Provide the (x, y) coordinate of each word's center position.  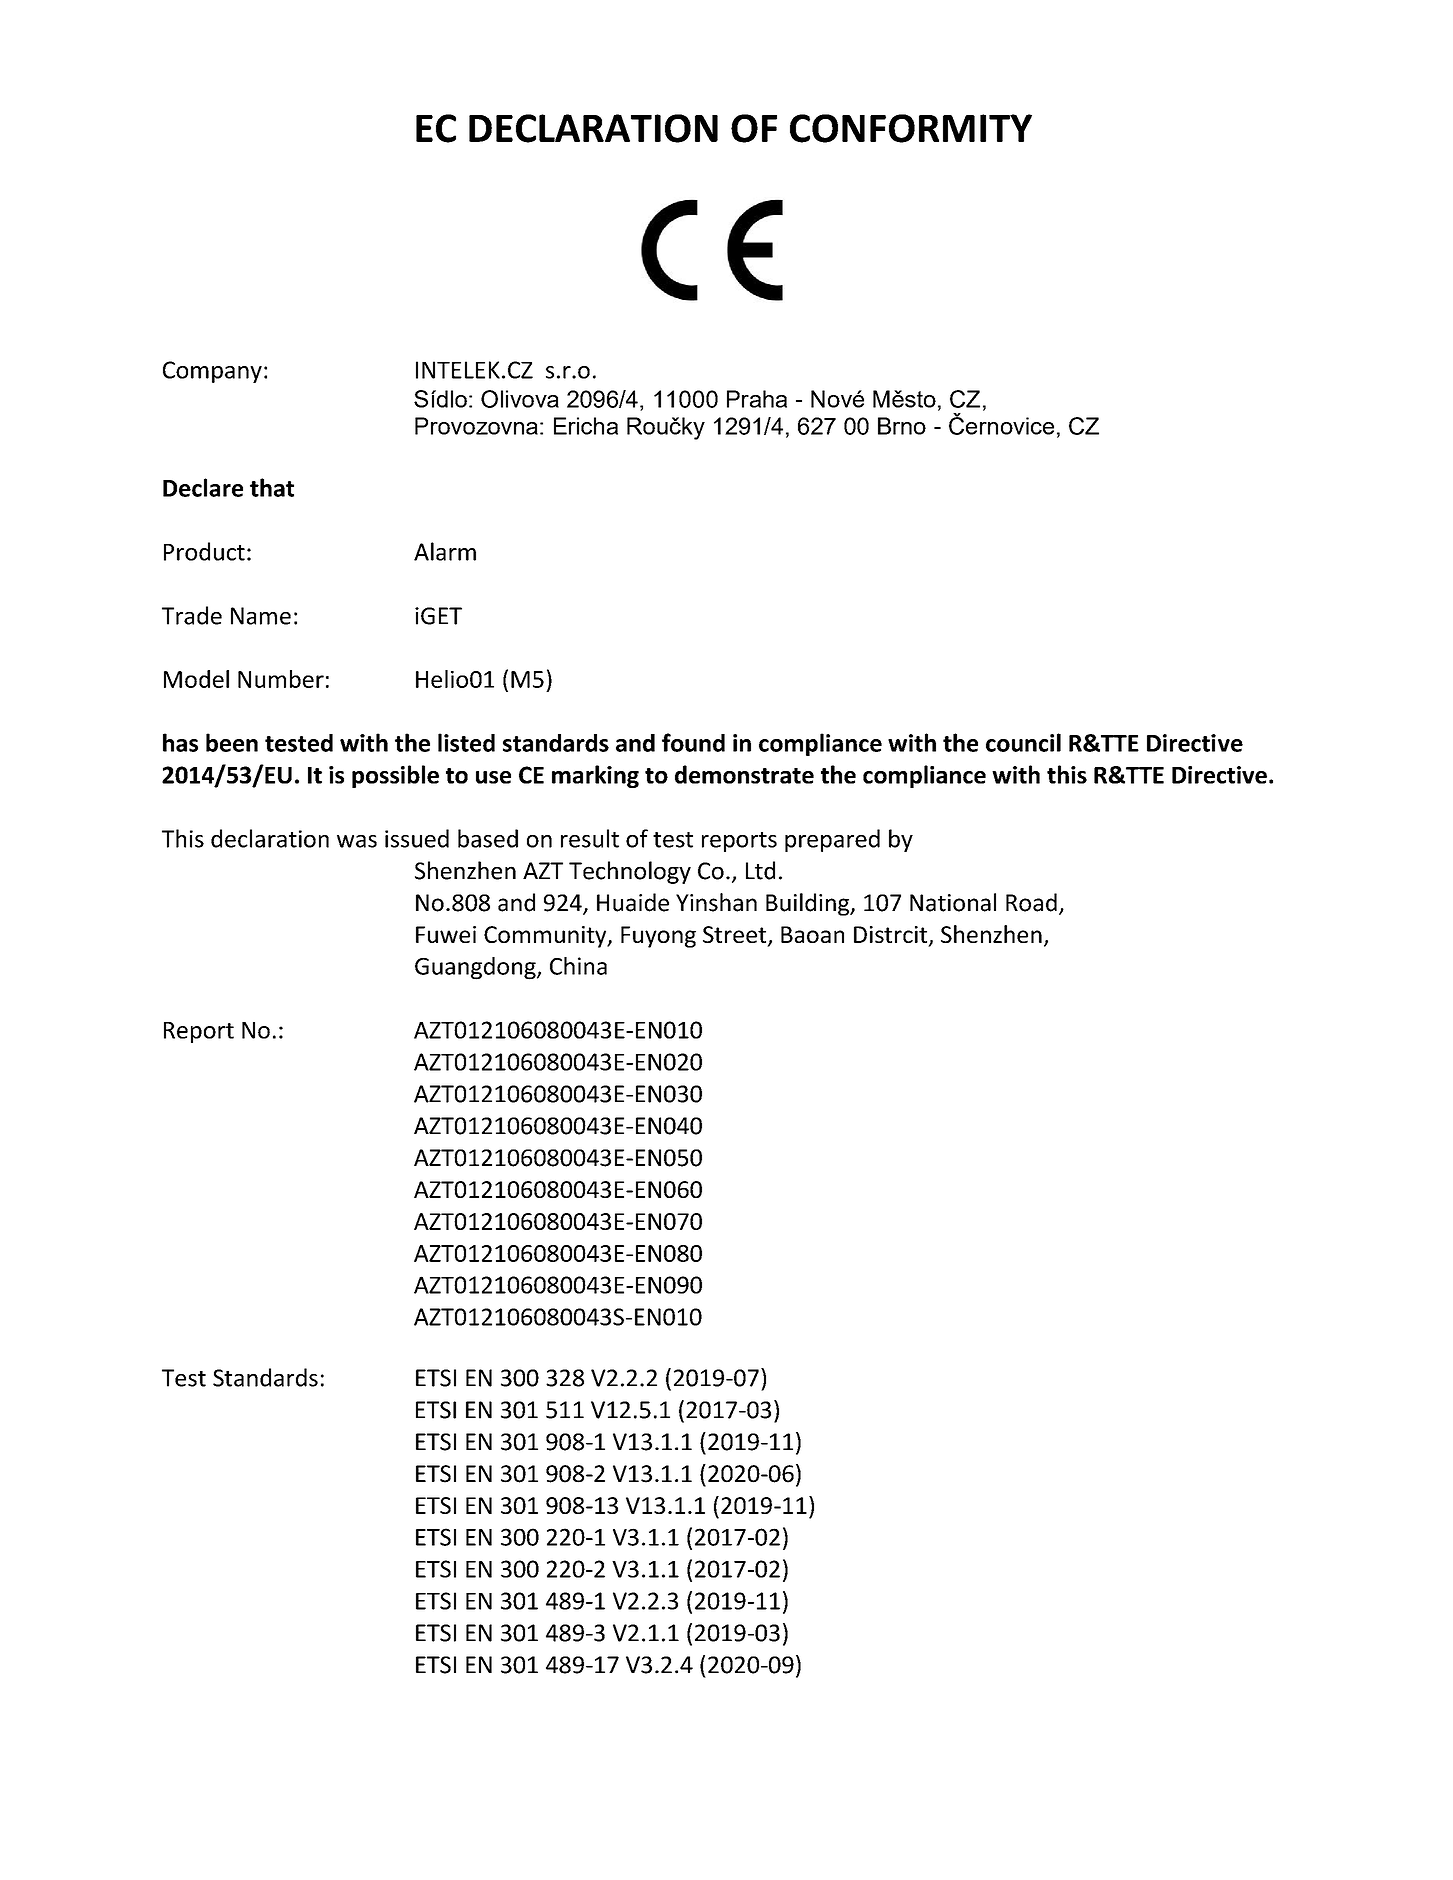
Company (212, 372)
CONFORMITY (911, 128)
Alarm (445, 551)
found (693, 742)
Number (281, 679)
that (272, 487)
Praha (757, 399)
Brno (902, 426)
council (1023, 742)
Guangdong (476, 968)
